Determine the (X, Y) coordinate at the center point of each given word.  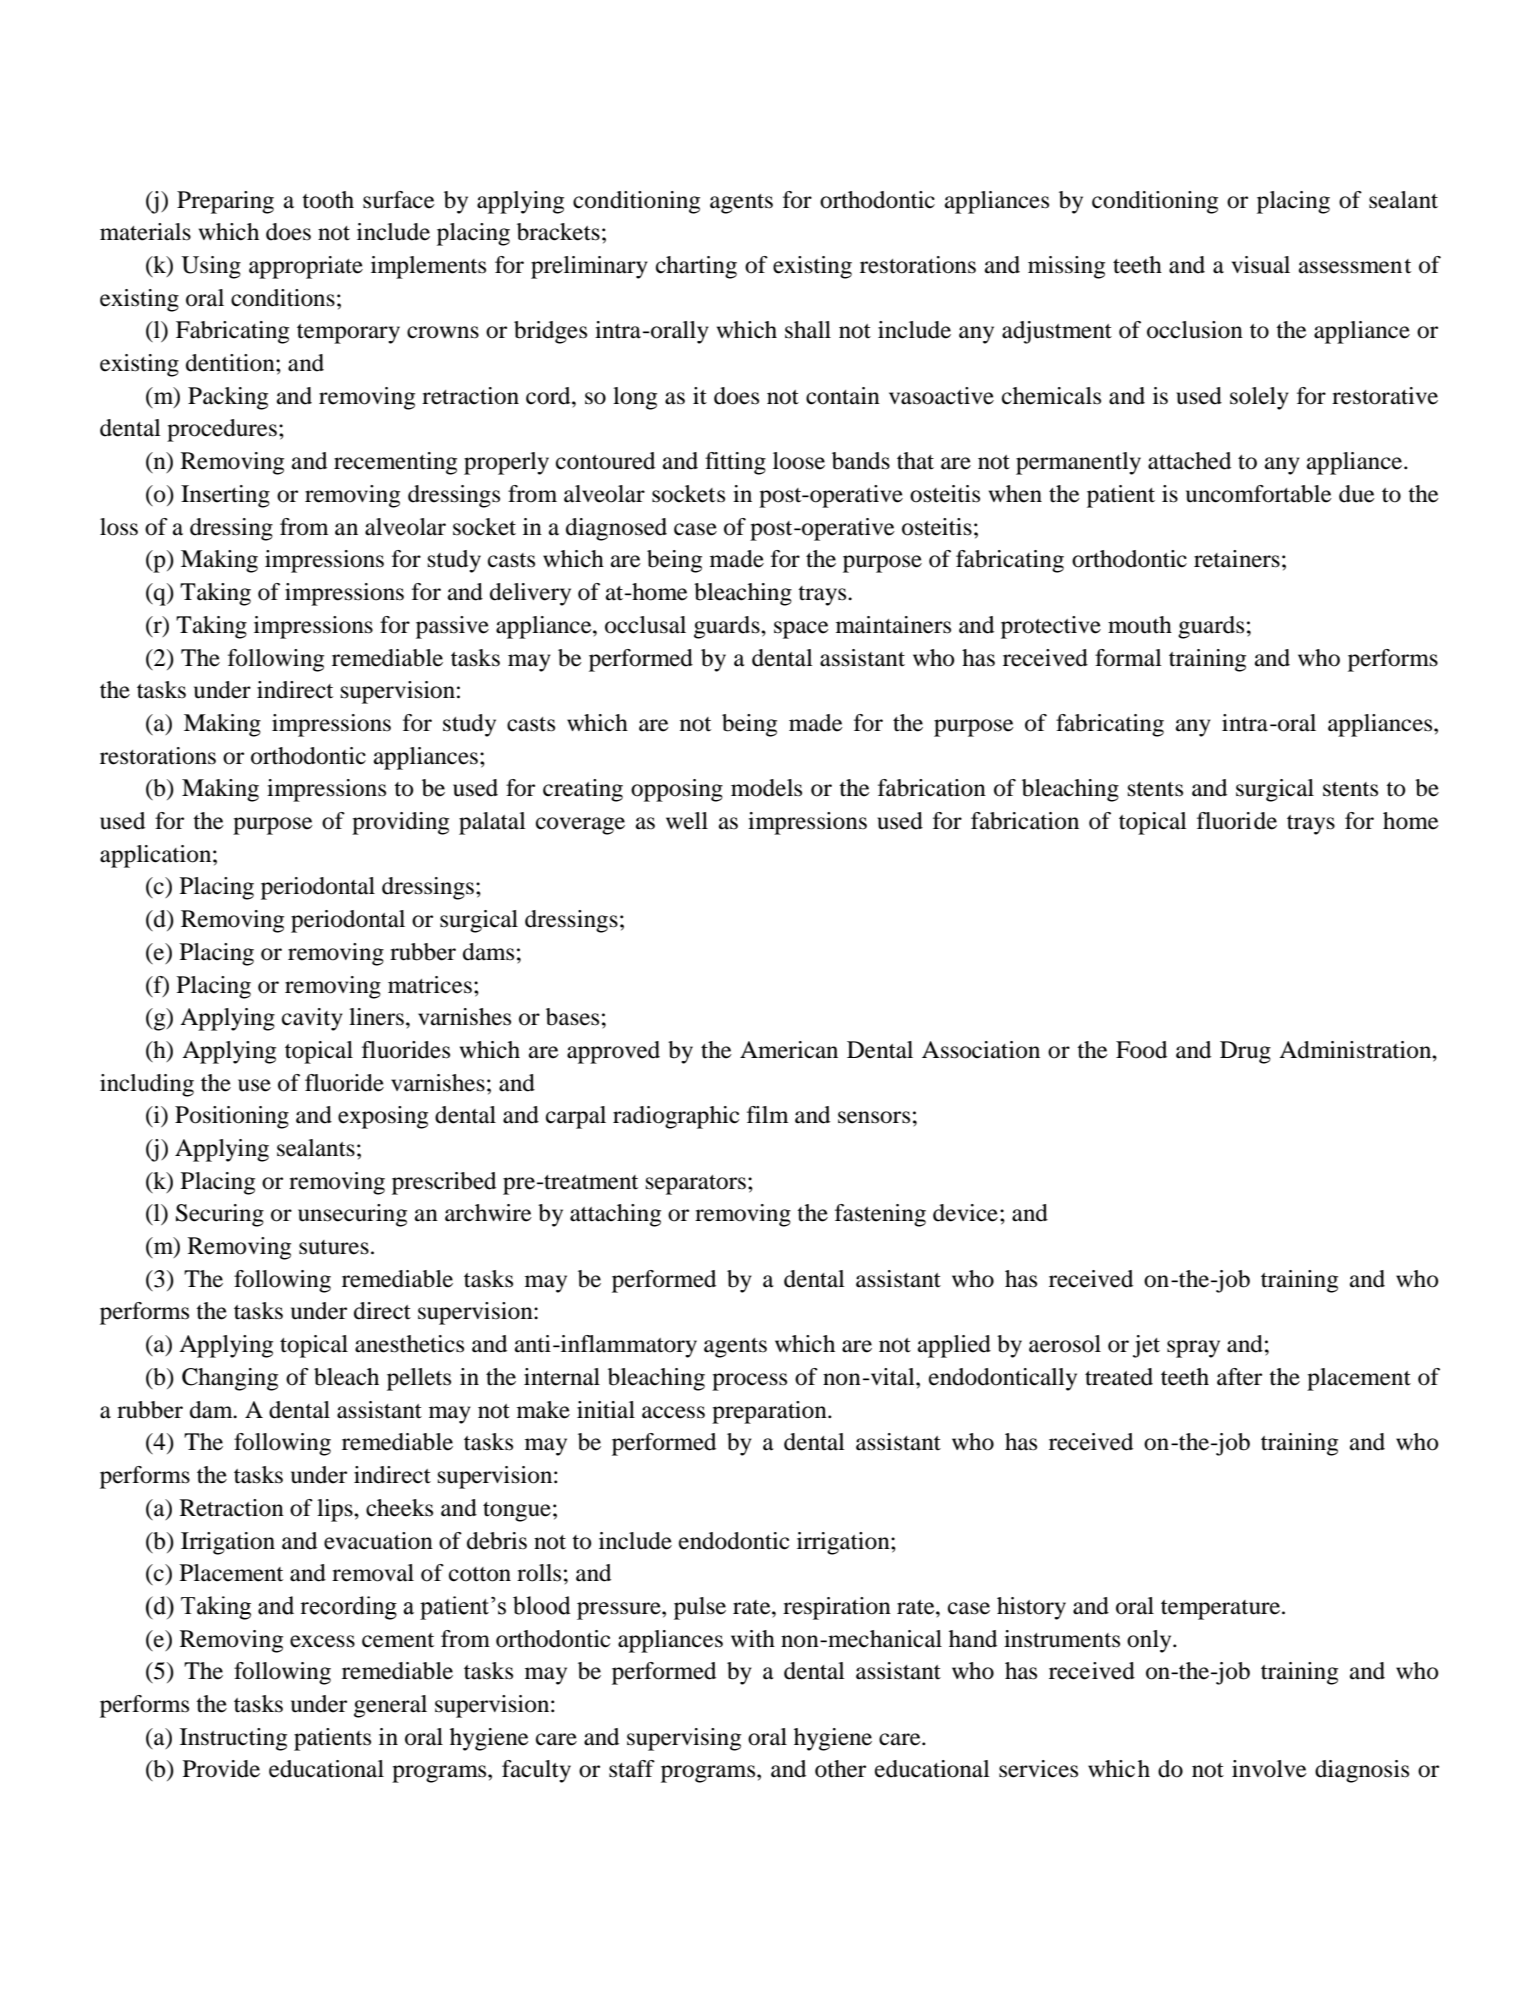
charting (696, 267)
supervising (684, 1739)
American (789, 1050)
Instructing (233, 1739)
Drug (1245, 1052)
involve (1269, 1769)
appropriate (306, 267)
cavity (312, 1019)
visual (1261, 265)
